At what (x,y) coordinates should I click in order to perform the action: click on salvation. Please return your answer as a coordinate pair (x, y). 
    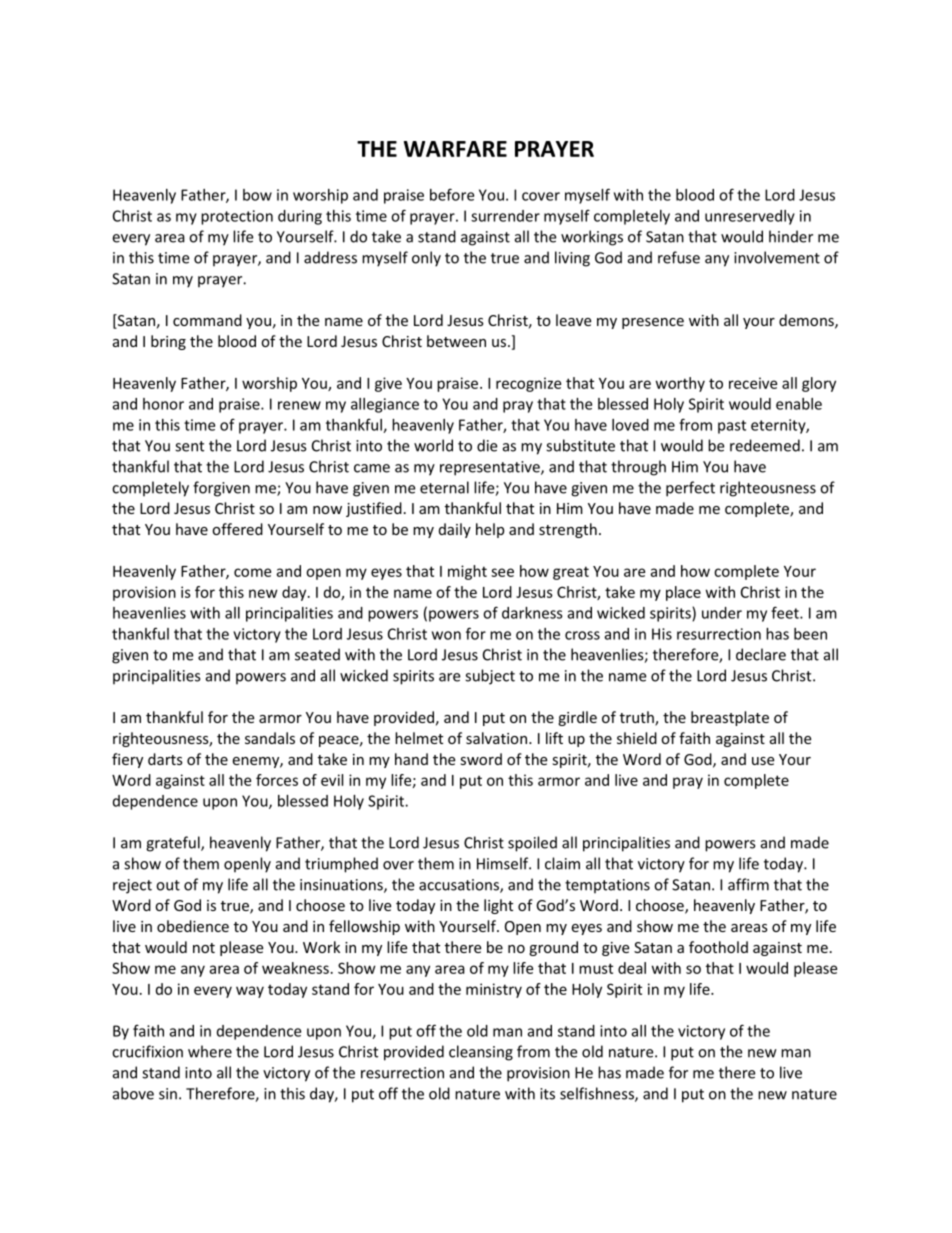
    Looking at the image, I should click on (496, 738).
